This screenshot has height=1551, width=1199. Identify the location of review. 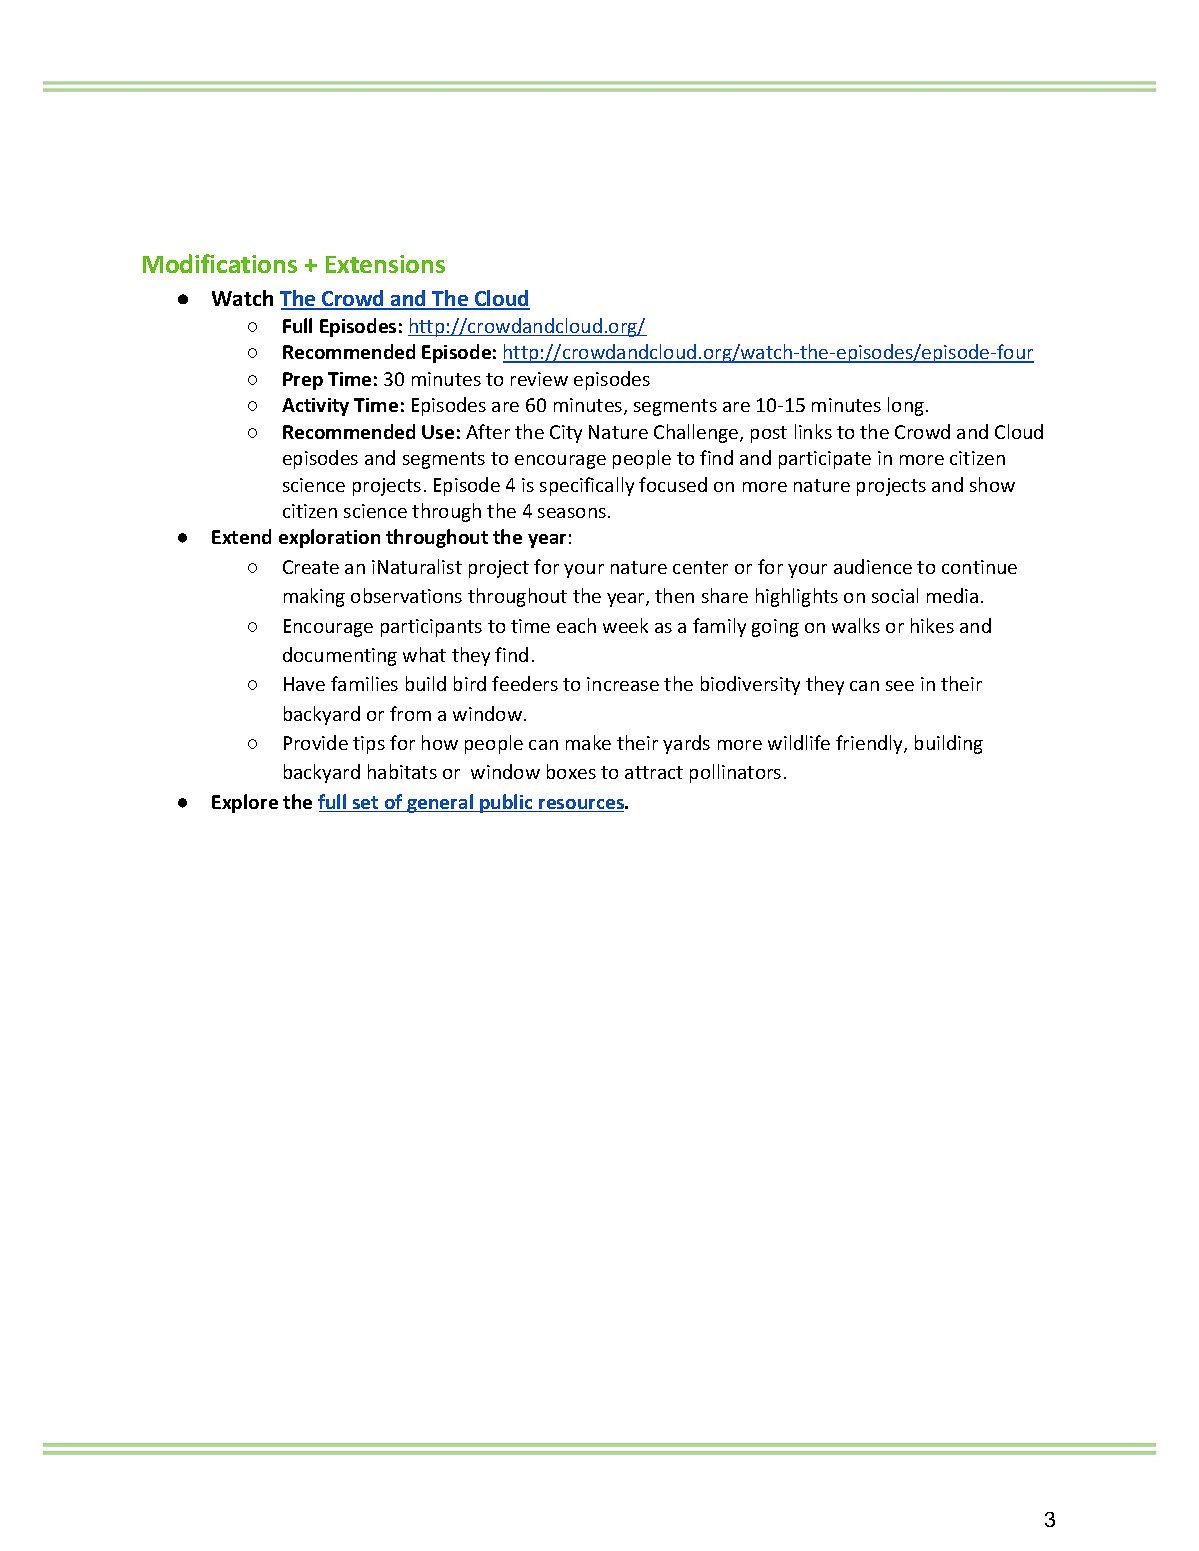
(539, 379).
